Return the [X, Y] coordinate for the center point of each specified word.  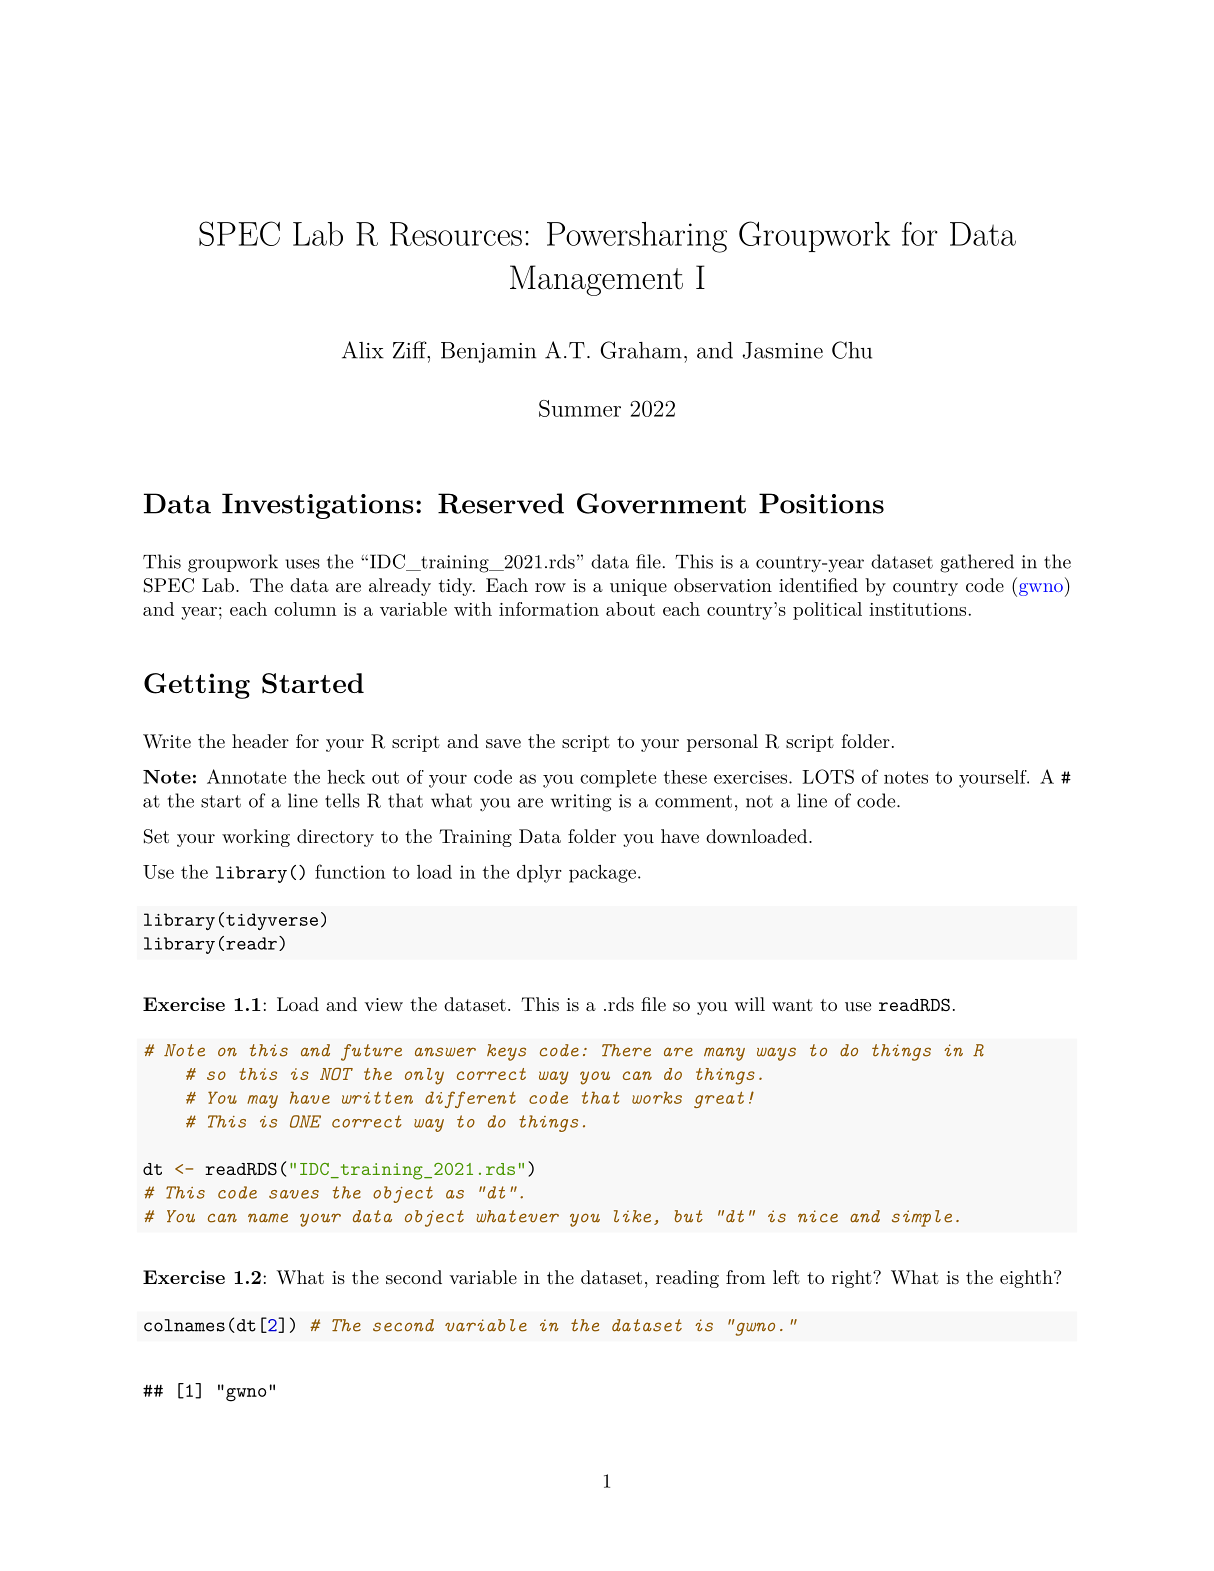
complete [618, 779]
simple [922, 1218]
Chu [852, 350]
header [260, 741]
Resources [456, 234]
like [632, 1216]
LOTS [828, 776]
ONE [305, 1121]
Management [596, 280]
